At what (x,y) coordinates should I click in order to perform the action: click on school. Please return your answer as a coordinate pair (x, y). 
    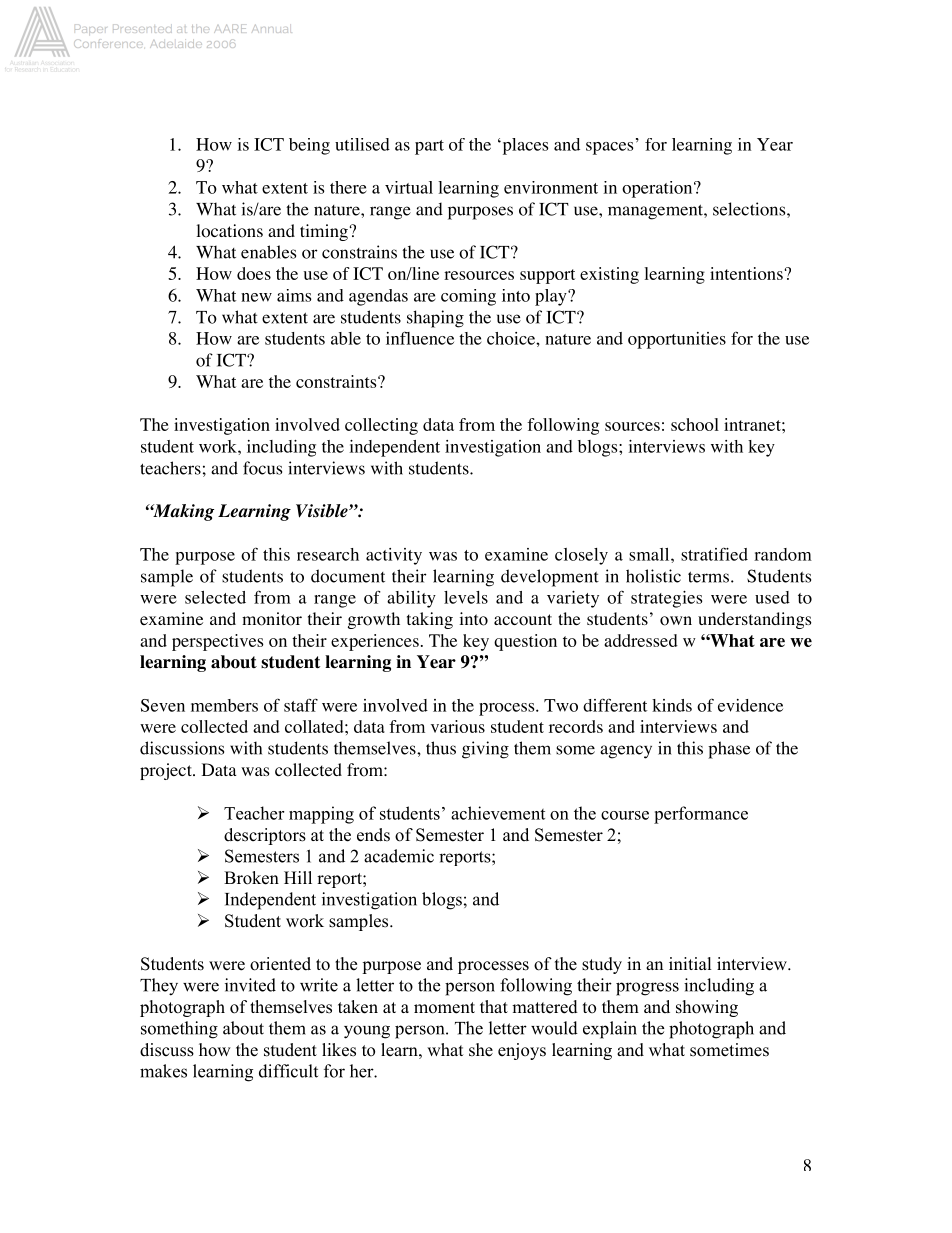
    Looking at the image, I should click on (695, 424).
